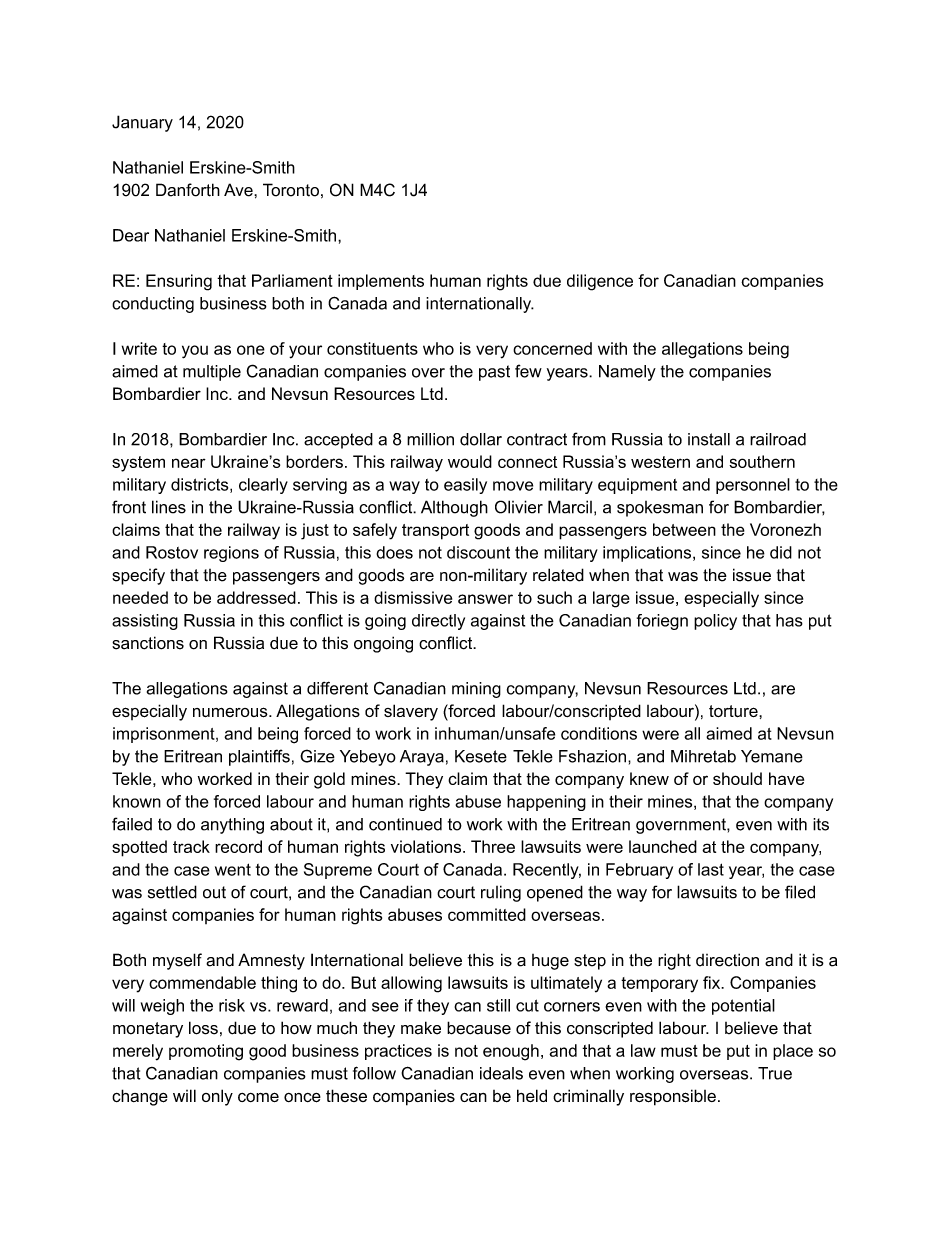 The height and width of the screenshot is (1233, 952). What do you see at coordinates (600, 282) in the screenshot?
I see `diligence` at bounding box center [600, 282].
